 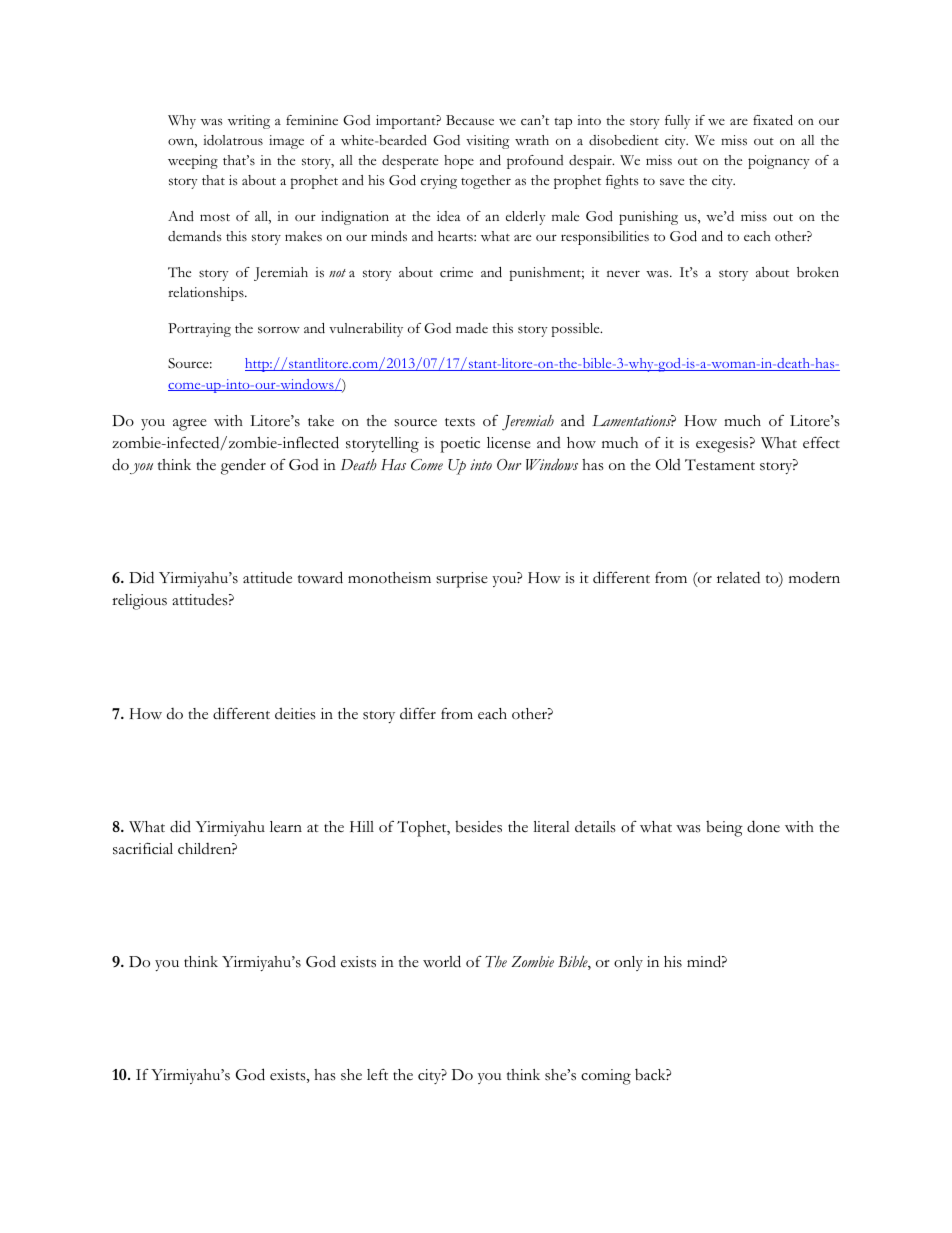 I want to click on poignancy, so click(x=779, y=162).
